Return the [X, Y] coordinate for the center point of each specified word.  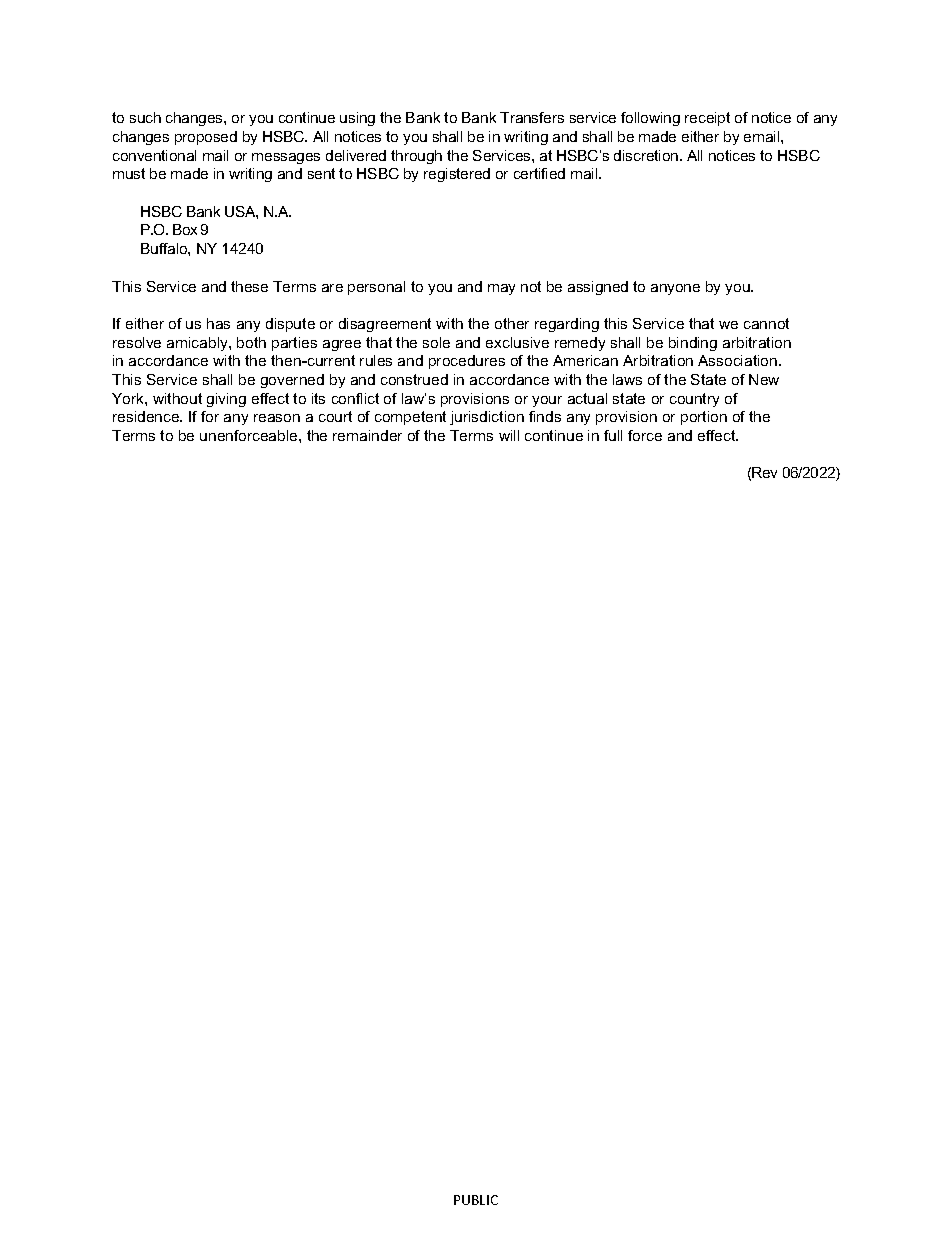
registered [457, 175]
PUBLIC [476, 1200]
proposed [206, 138]
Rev [764, 472]
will [509, 435]
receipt [707, 119]
